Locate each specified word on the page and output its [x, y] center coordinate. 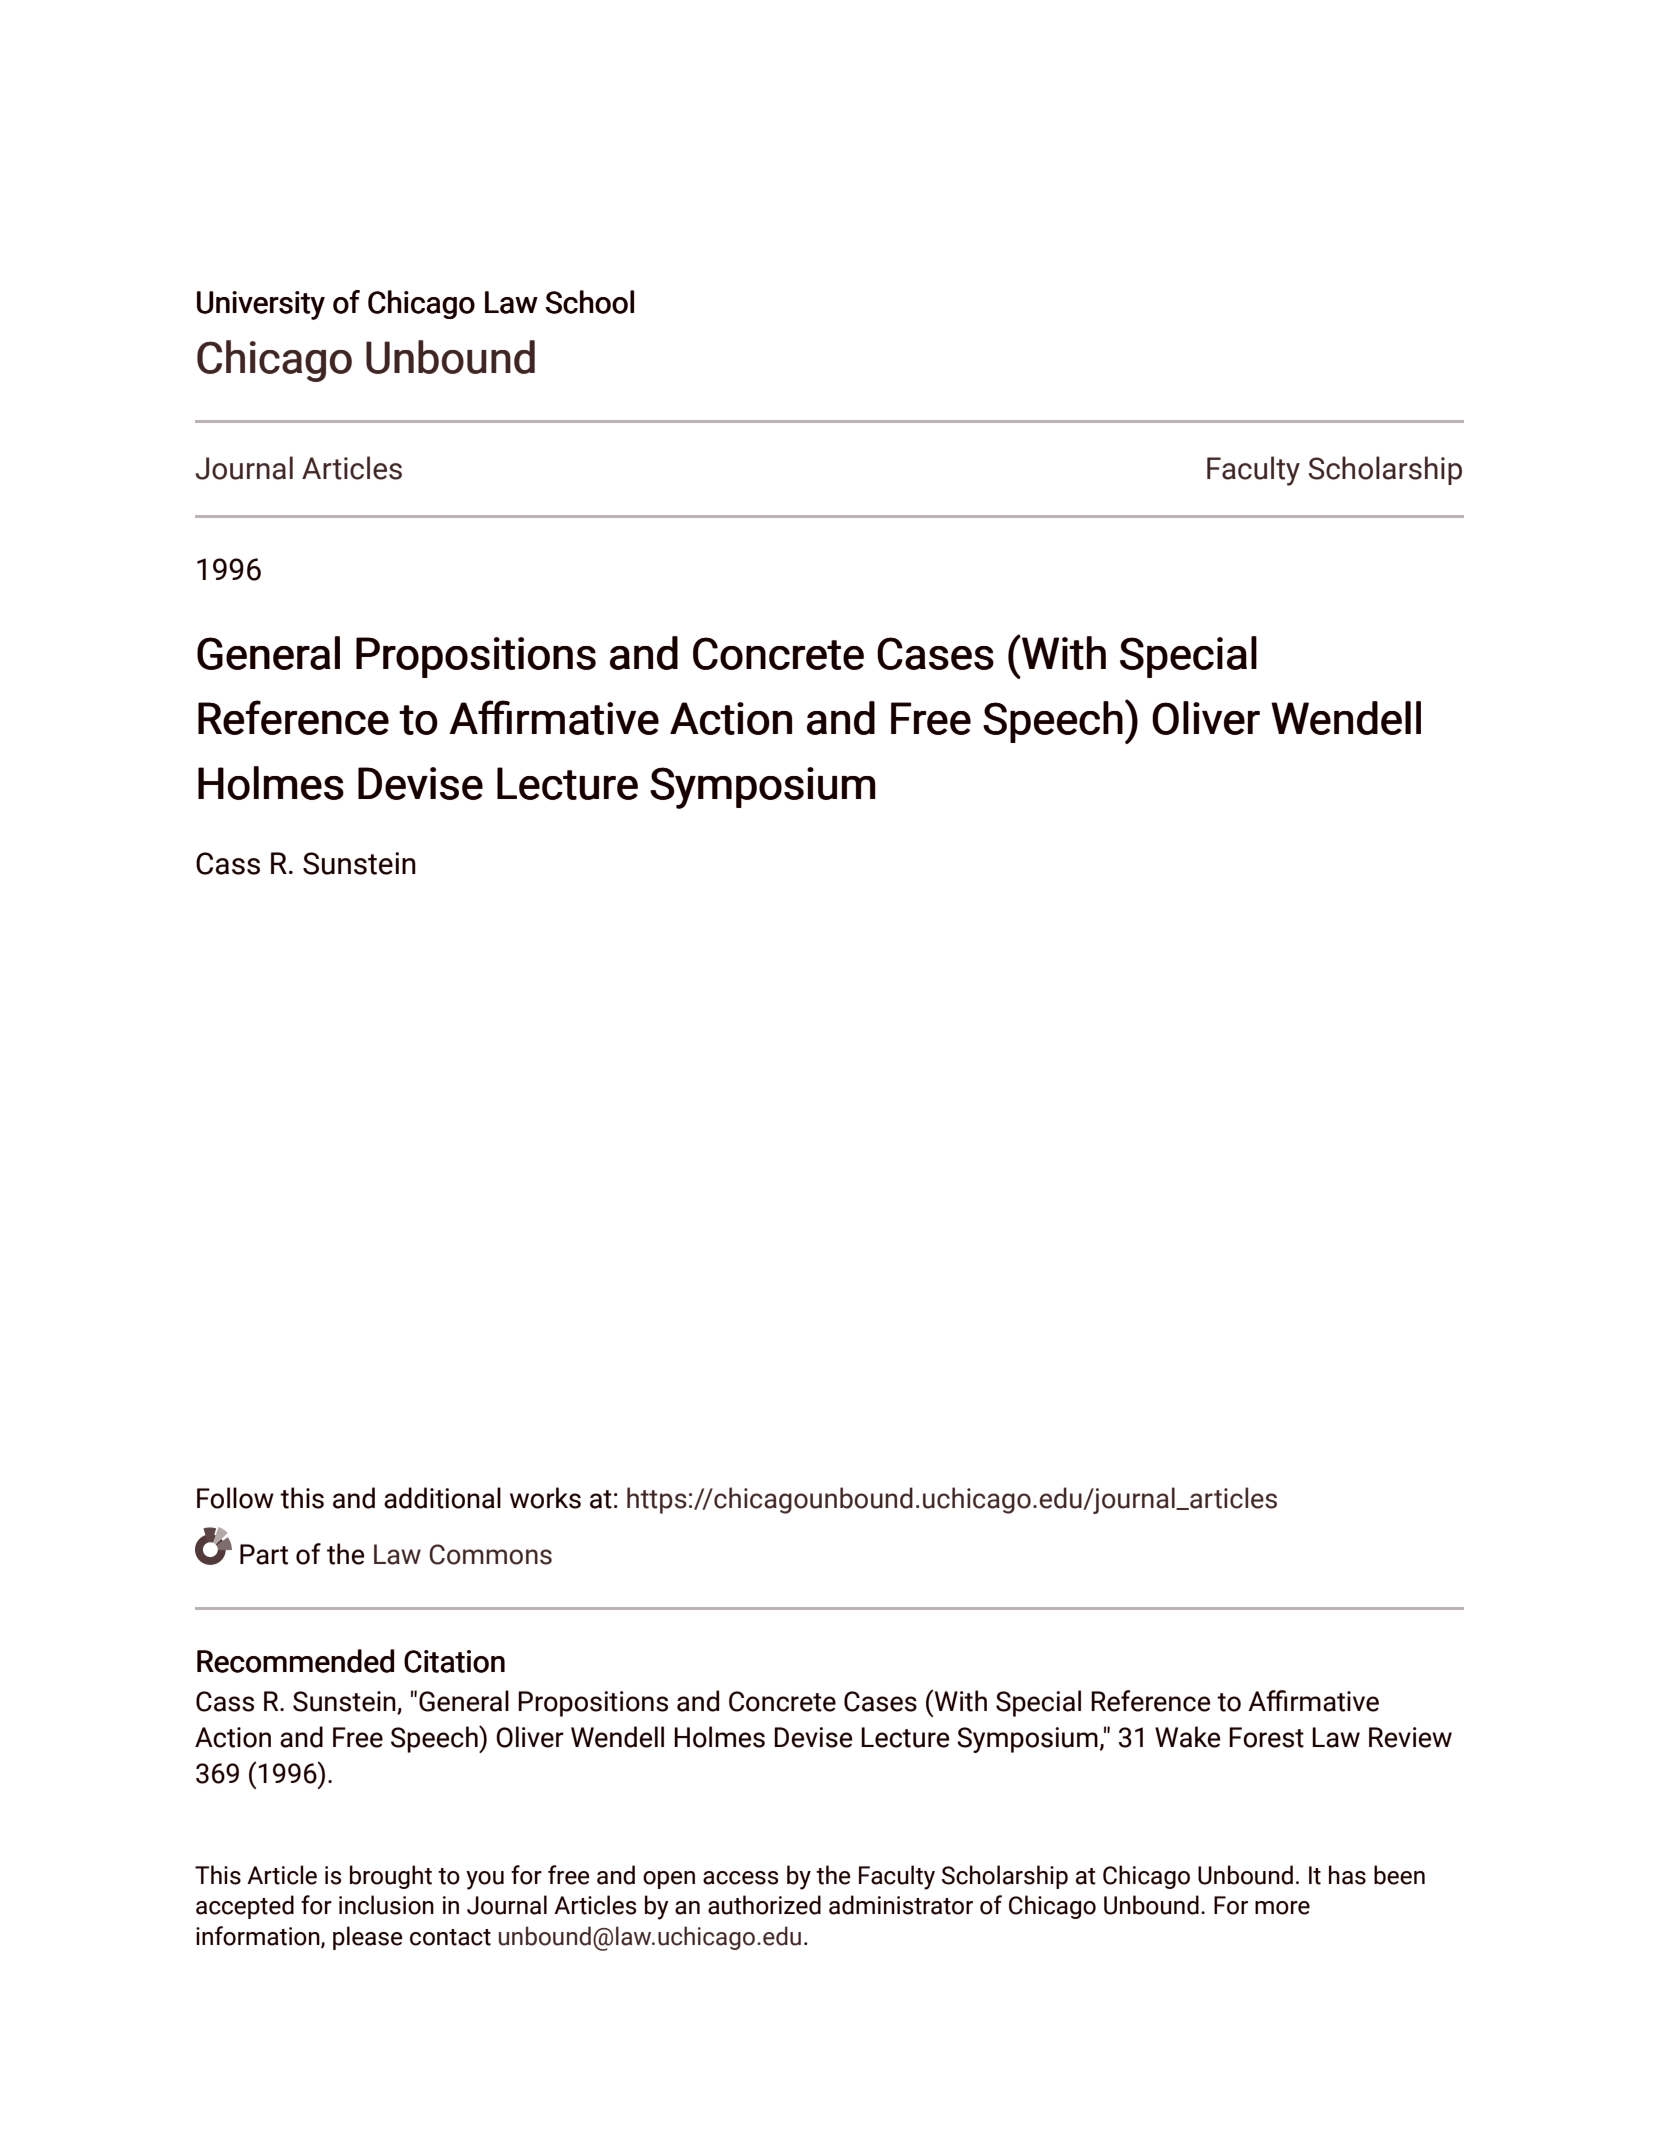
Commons [490, 1554]
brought [391, 1877]
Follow [235, 1498]
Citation [454, 1661]
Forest [1266, 1737]
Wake [1187, 1737]
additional [442, 1498]
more [1282, 1908]
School [589, 302]
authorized [764, 1905]
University [261, 305]
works [545, 1498]
